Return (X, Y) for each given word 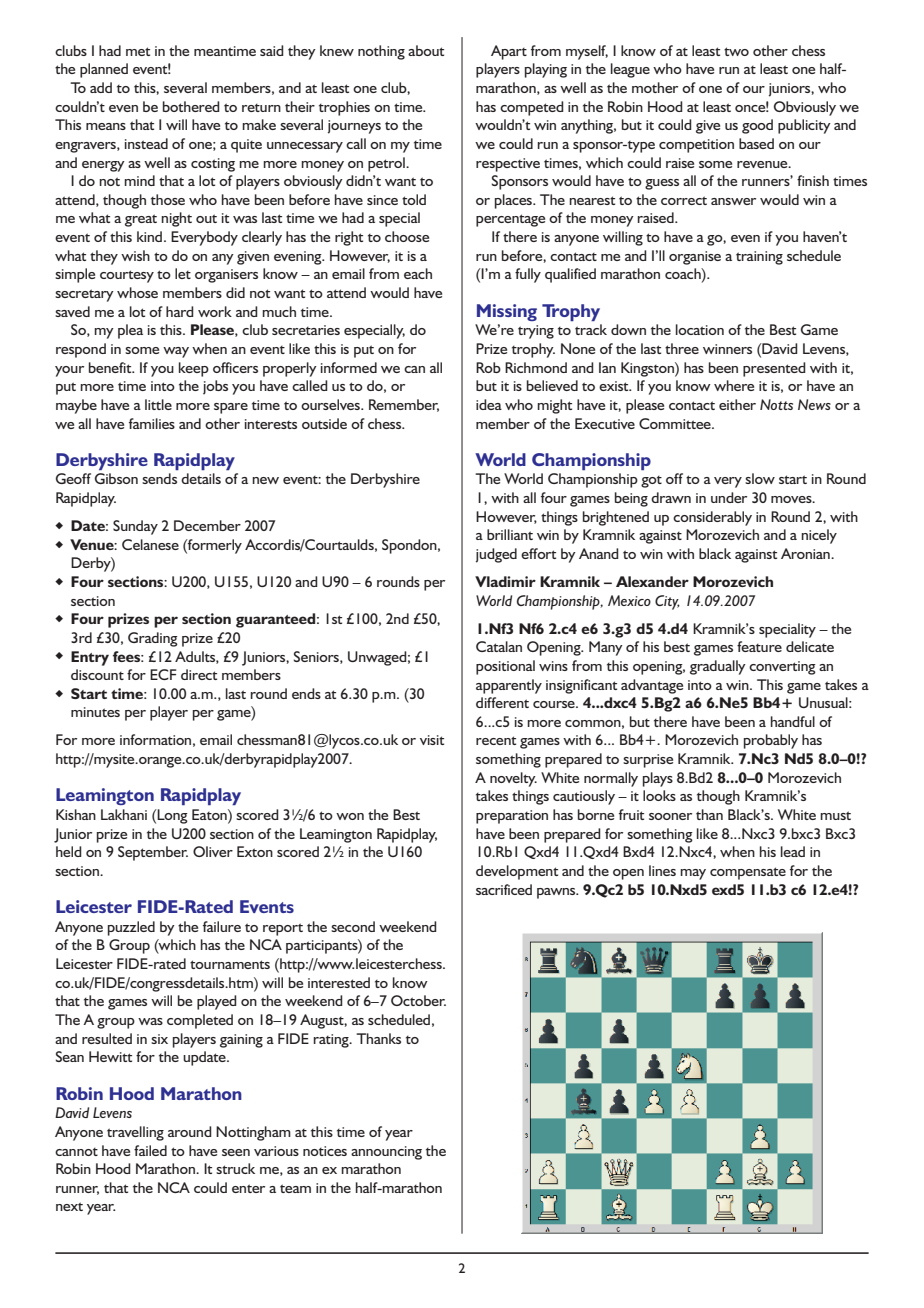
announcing (386, 1153)
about (426, 50)
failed (150, 1150)
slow (760, 478)
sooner (670, 816)
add (101, 87)
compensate (748, 873)
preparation (512, 817)
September (153, 853)
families (152, 423)
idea (489, 404)
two (736, 51)
